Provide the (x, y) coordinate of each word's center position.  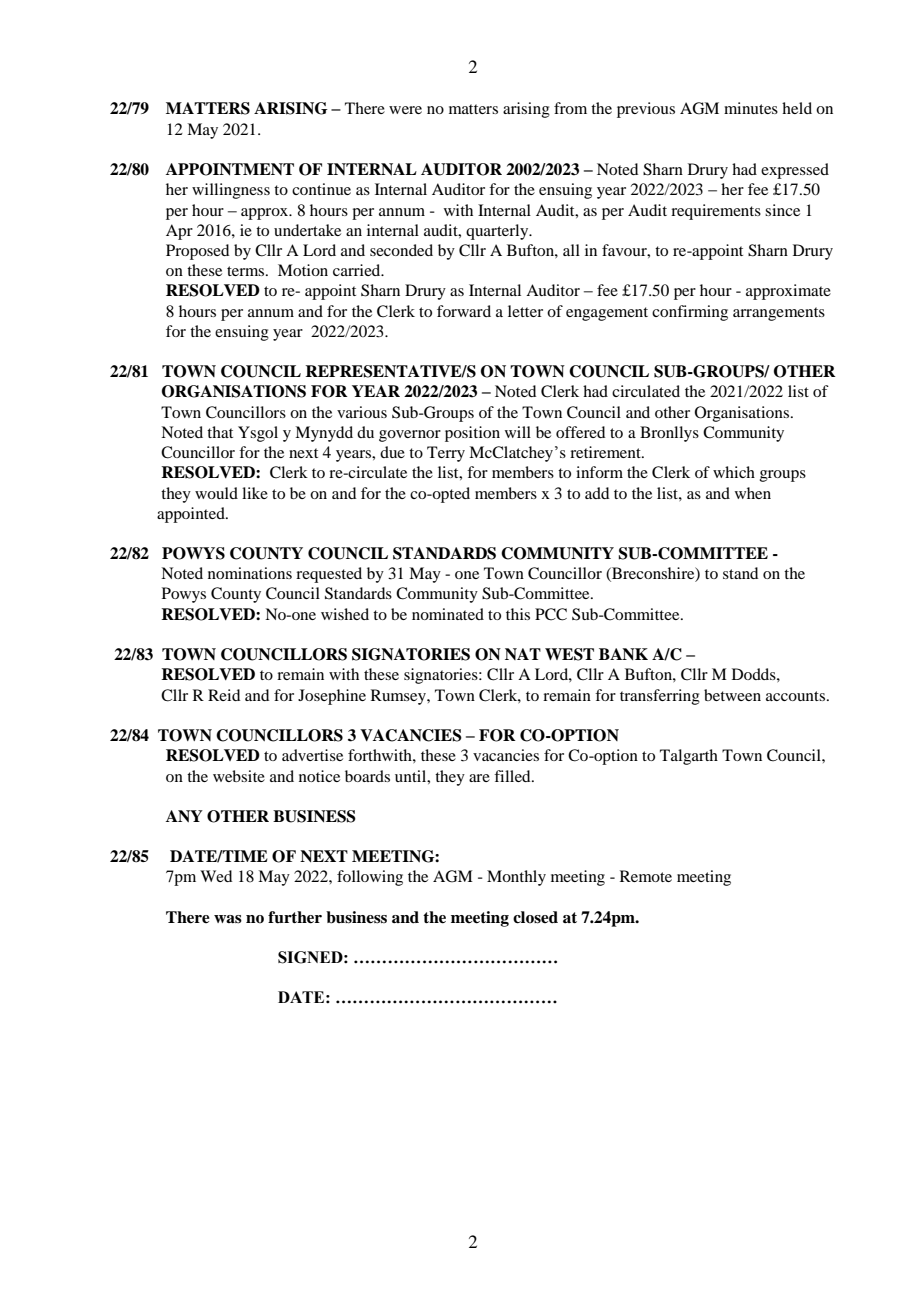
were (405, 110)
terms (247, 271)
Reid (224, 695)
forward (464, 311)
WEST (569, 654)
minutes (751, 108)
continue (321, 189)
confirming (690, 313)
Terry (446, 454)
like (255, 493)
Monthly (516, 878)
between (732, 695)
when (753, 493)
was (228, 919)
